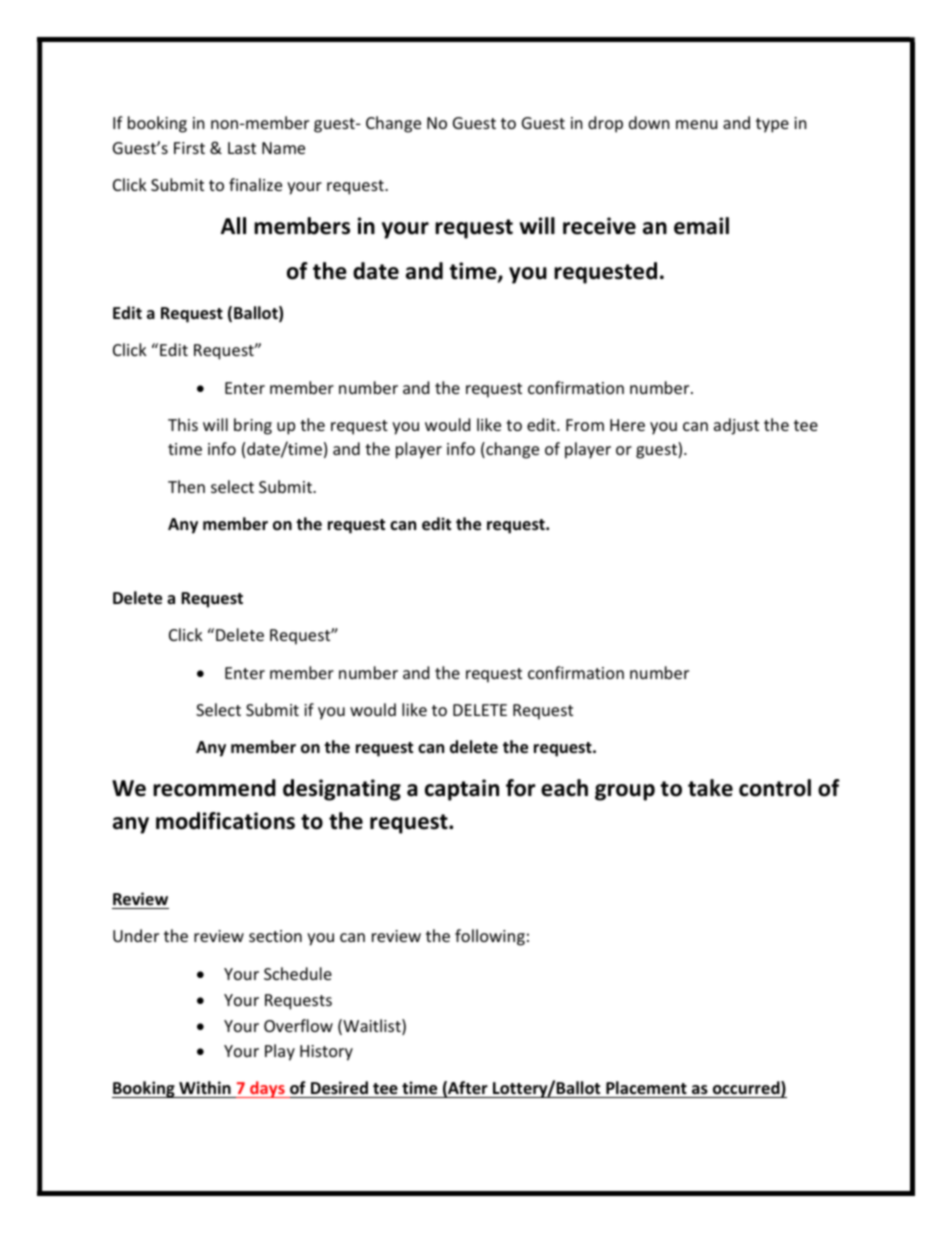 This screenshot has height=1233, width=952. What do you see at coordinates (214, 788) in the screenshot?
I see `recommend` at bounding box center [214, 788].
